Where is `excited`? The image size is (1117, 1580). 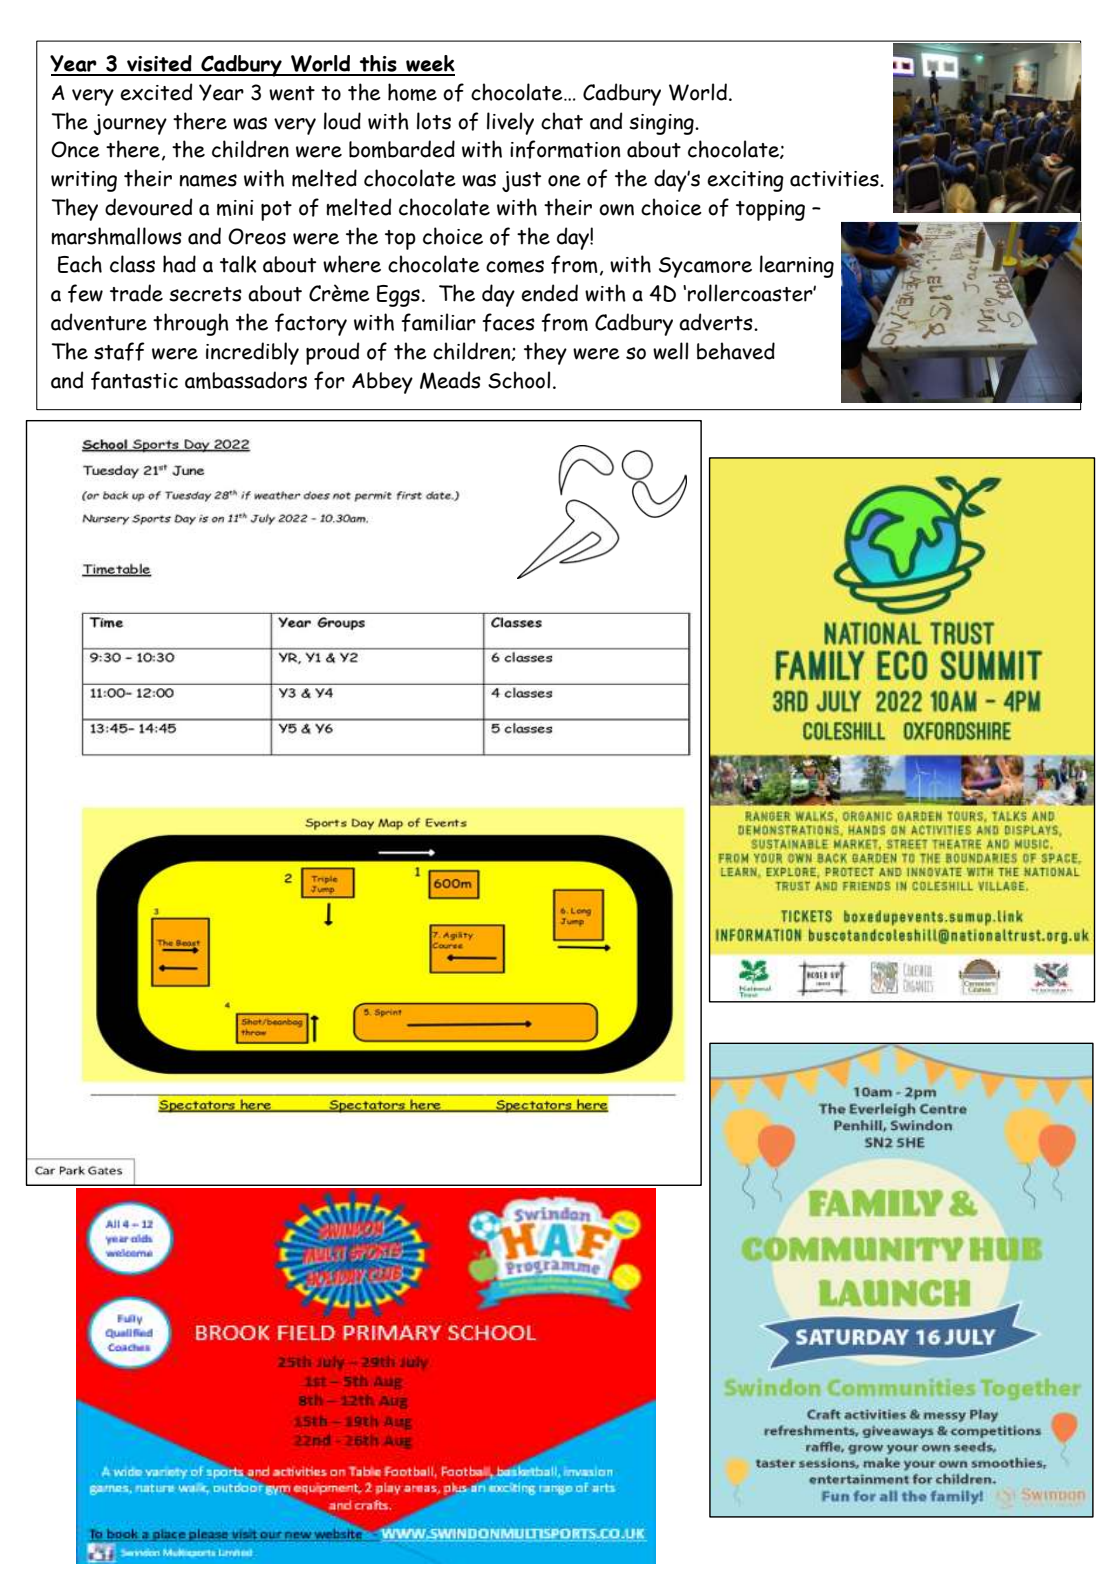
excited is located at coordinates (156, 92).
